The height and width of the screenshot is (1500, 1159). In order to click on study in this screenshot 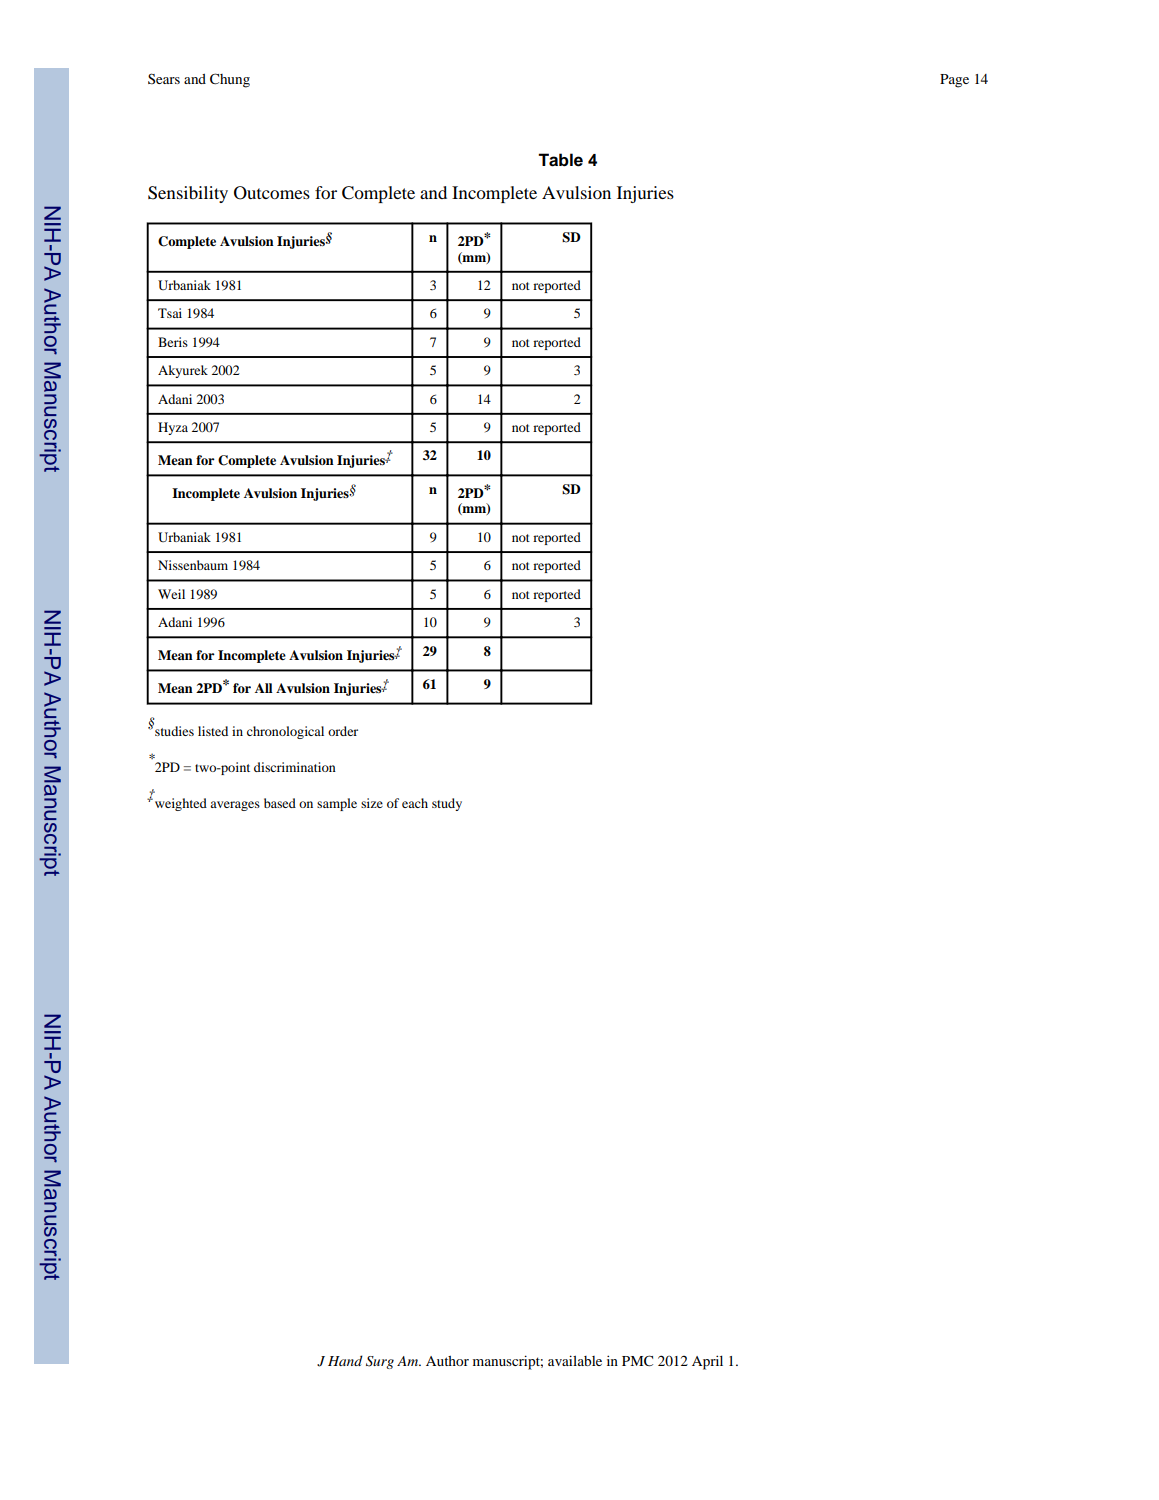, I will do `click(447, 804)`.
